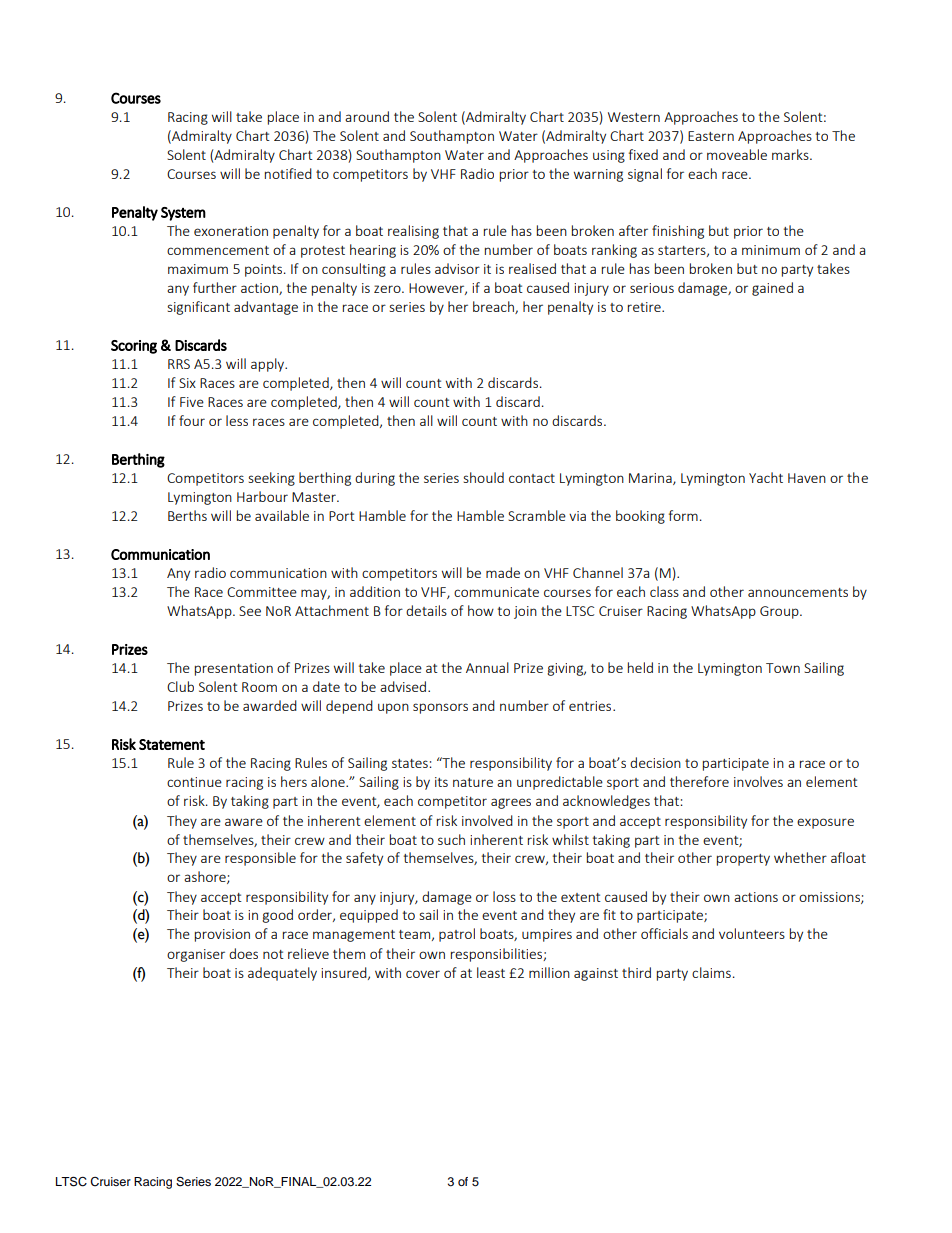 The height and width of the screenshot is (1233, 952). I want to click on nature, so click(473, 782).
